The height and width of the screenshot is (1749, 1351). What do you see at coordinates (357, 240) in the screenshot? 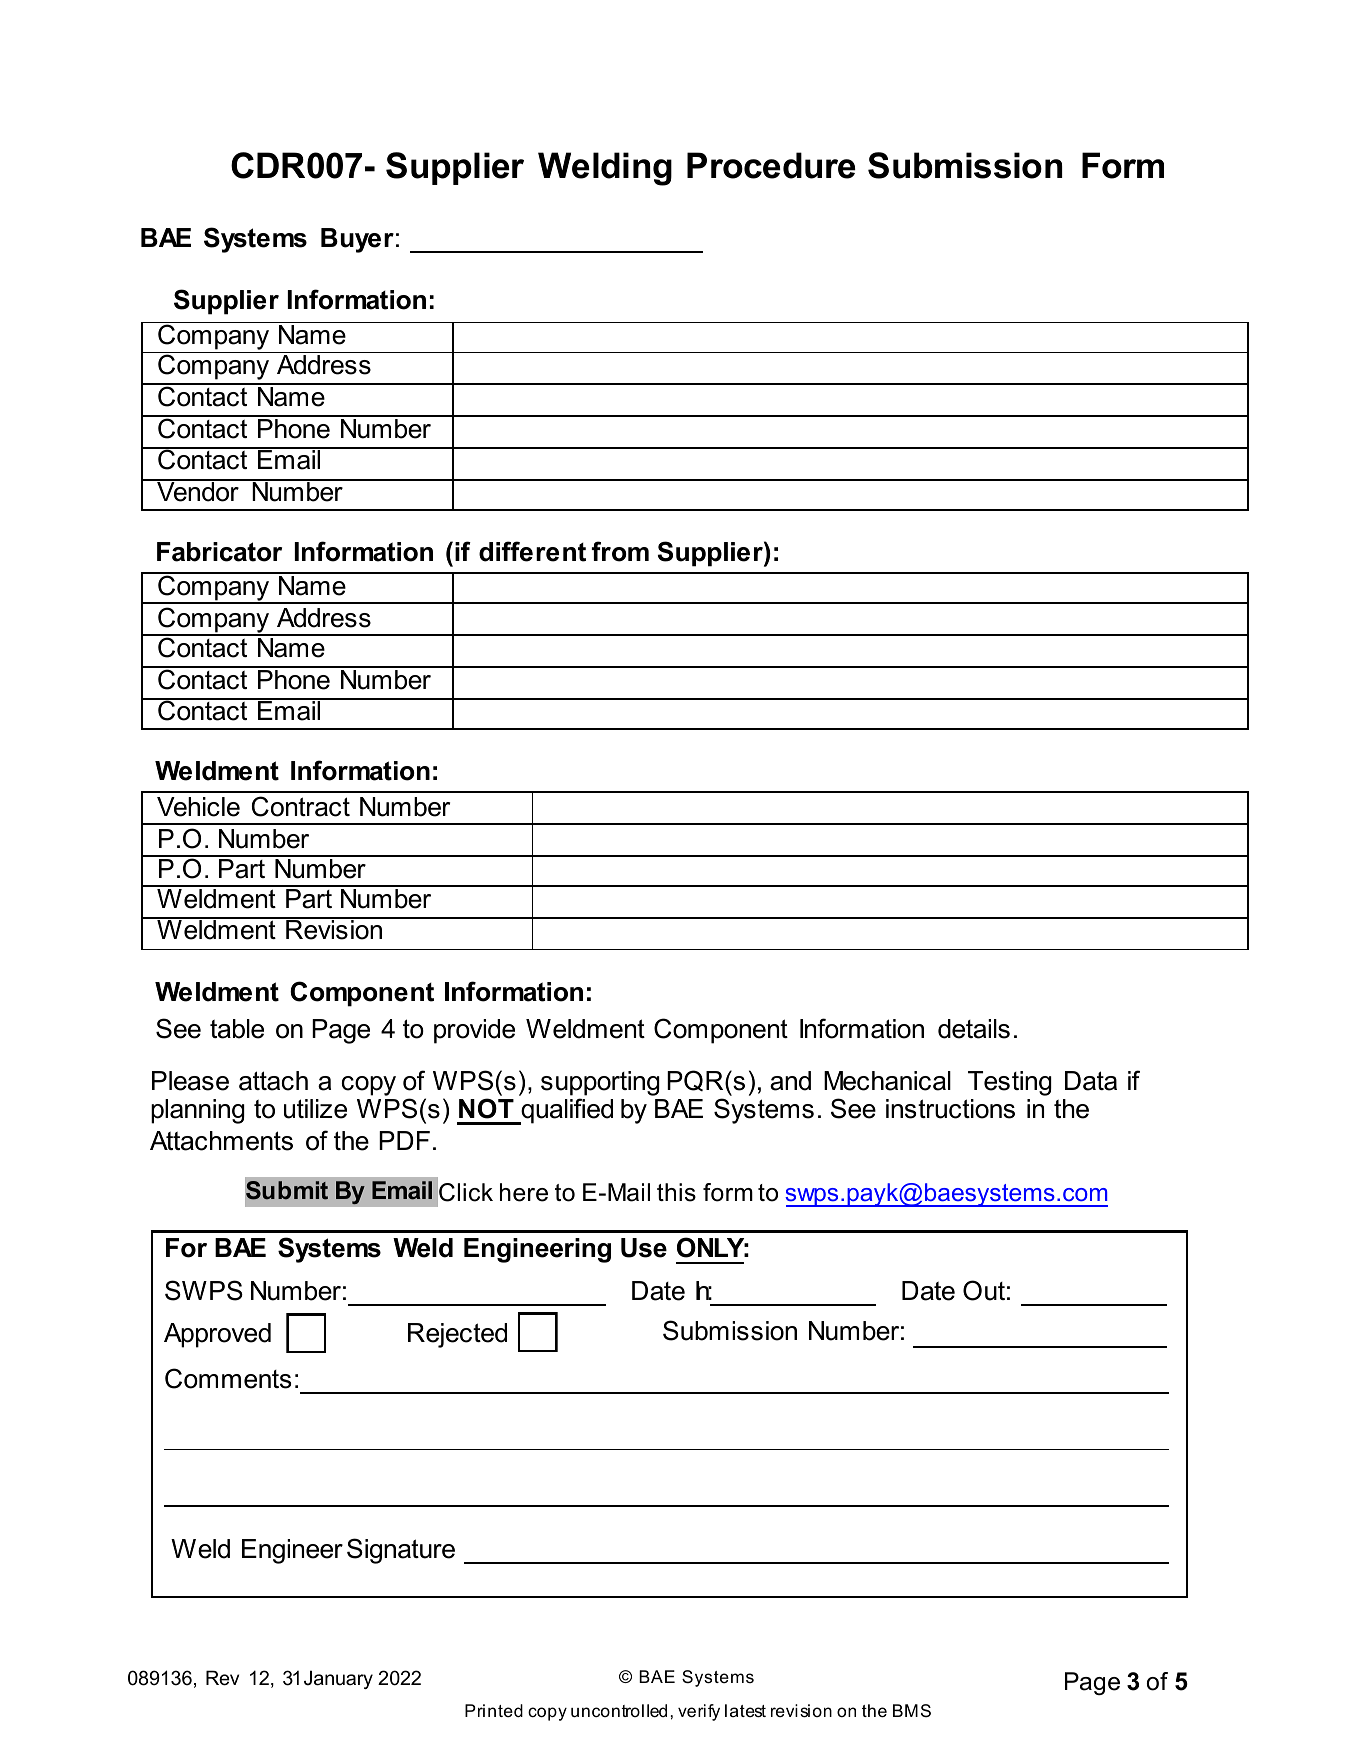
I see `Buyer` at bounding box center [357, 240].
